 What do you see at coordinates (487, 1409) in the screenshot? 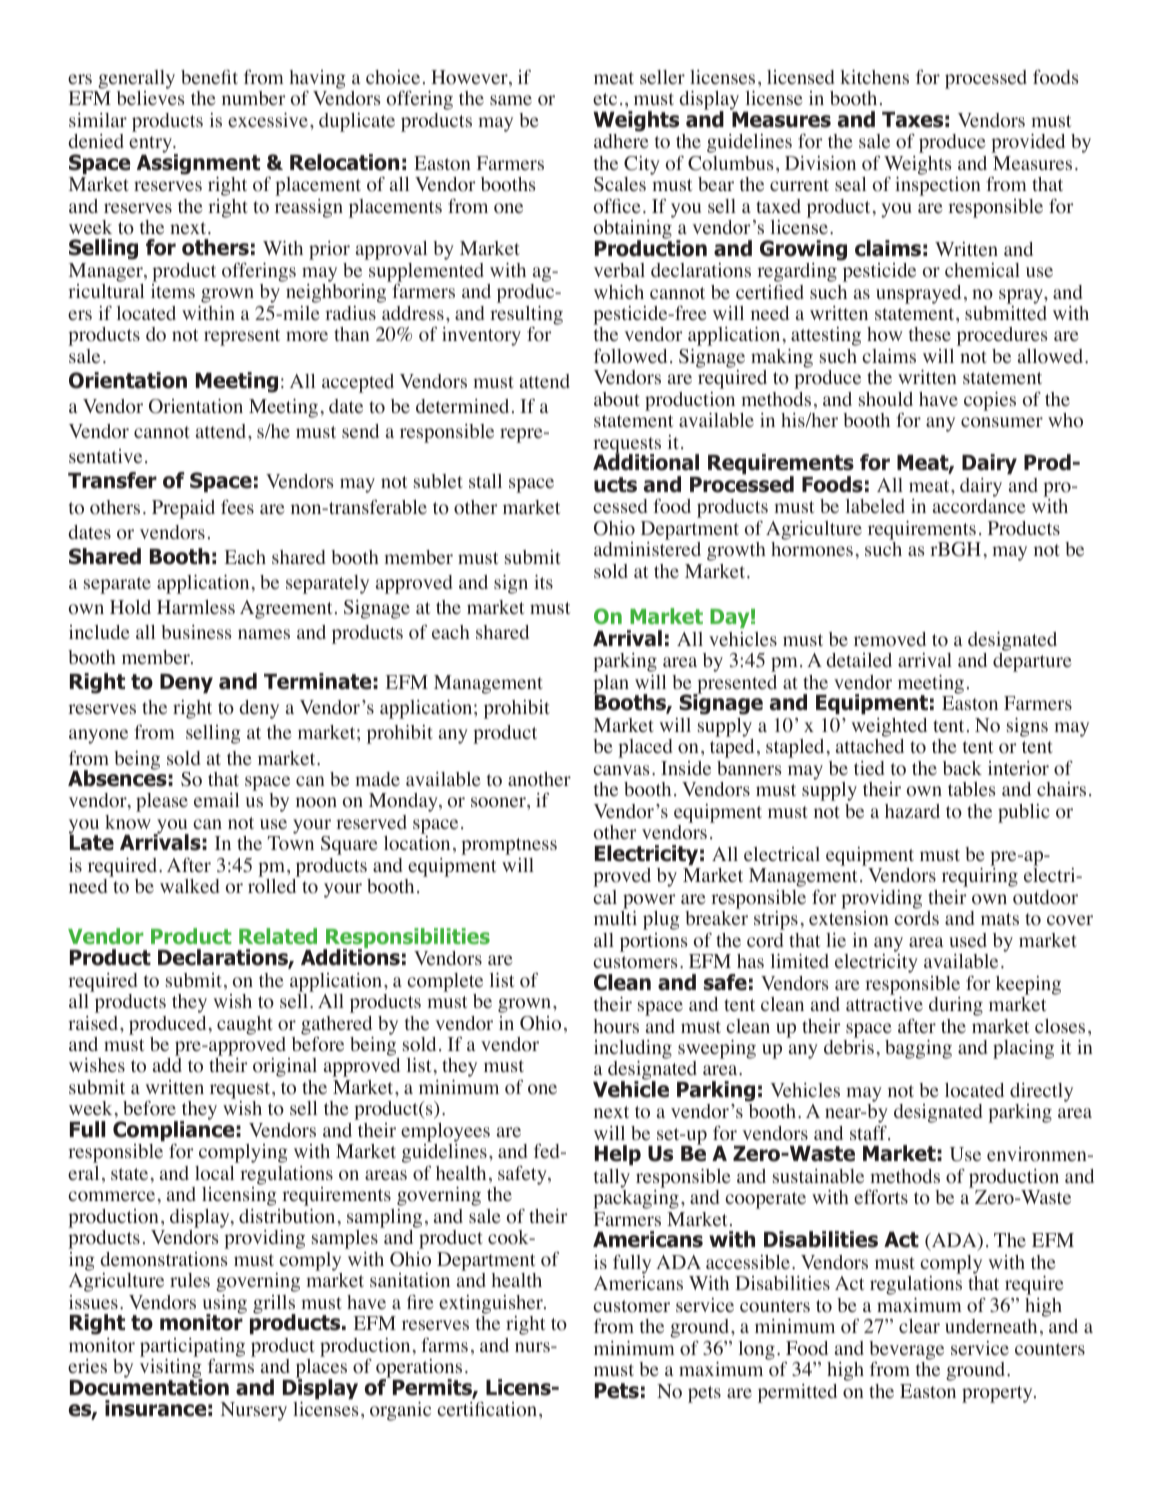
I see `certification` at bounding box center [487, 1409].
